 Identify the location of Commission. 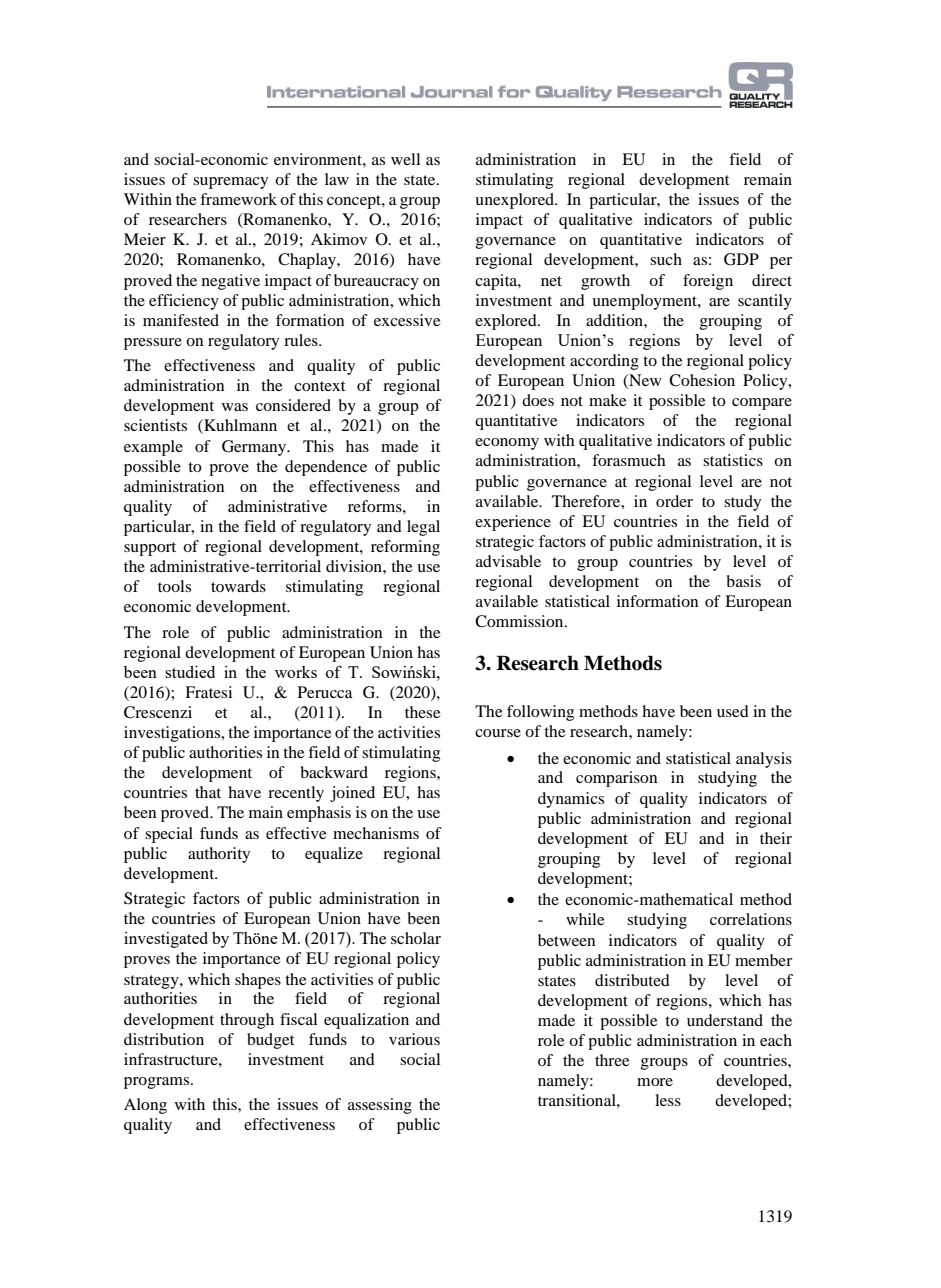
(520, 621).
